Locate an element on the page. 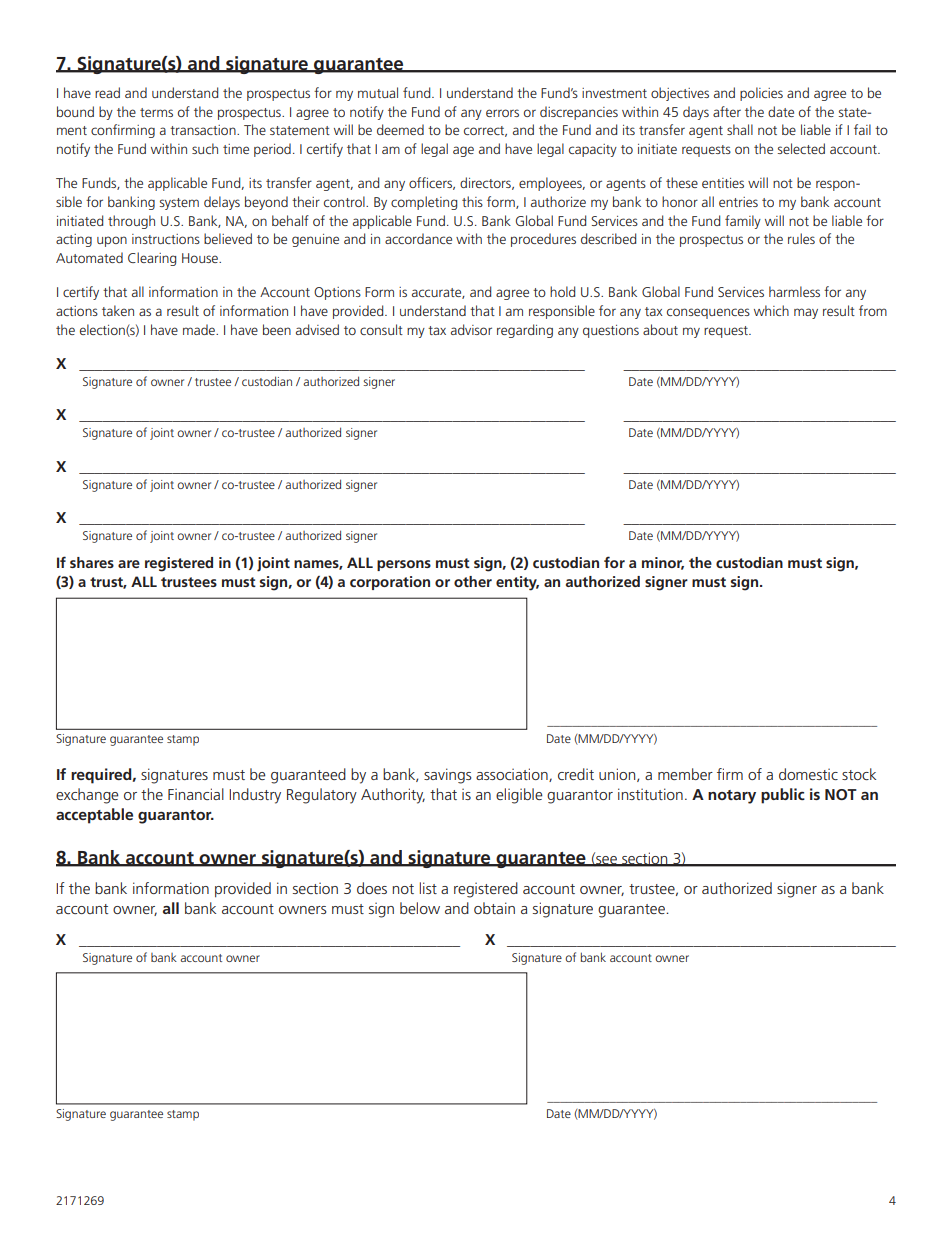  shares is located at coordinates (92, 562).
